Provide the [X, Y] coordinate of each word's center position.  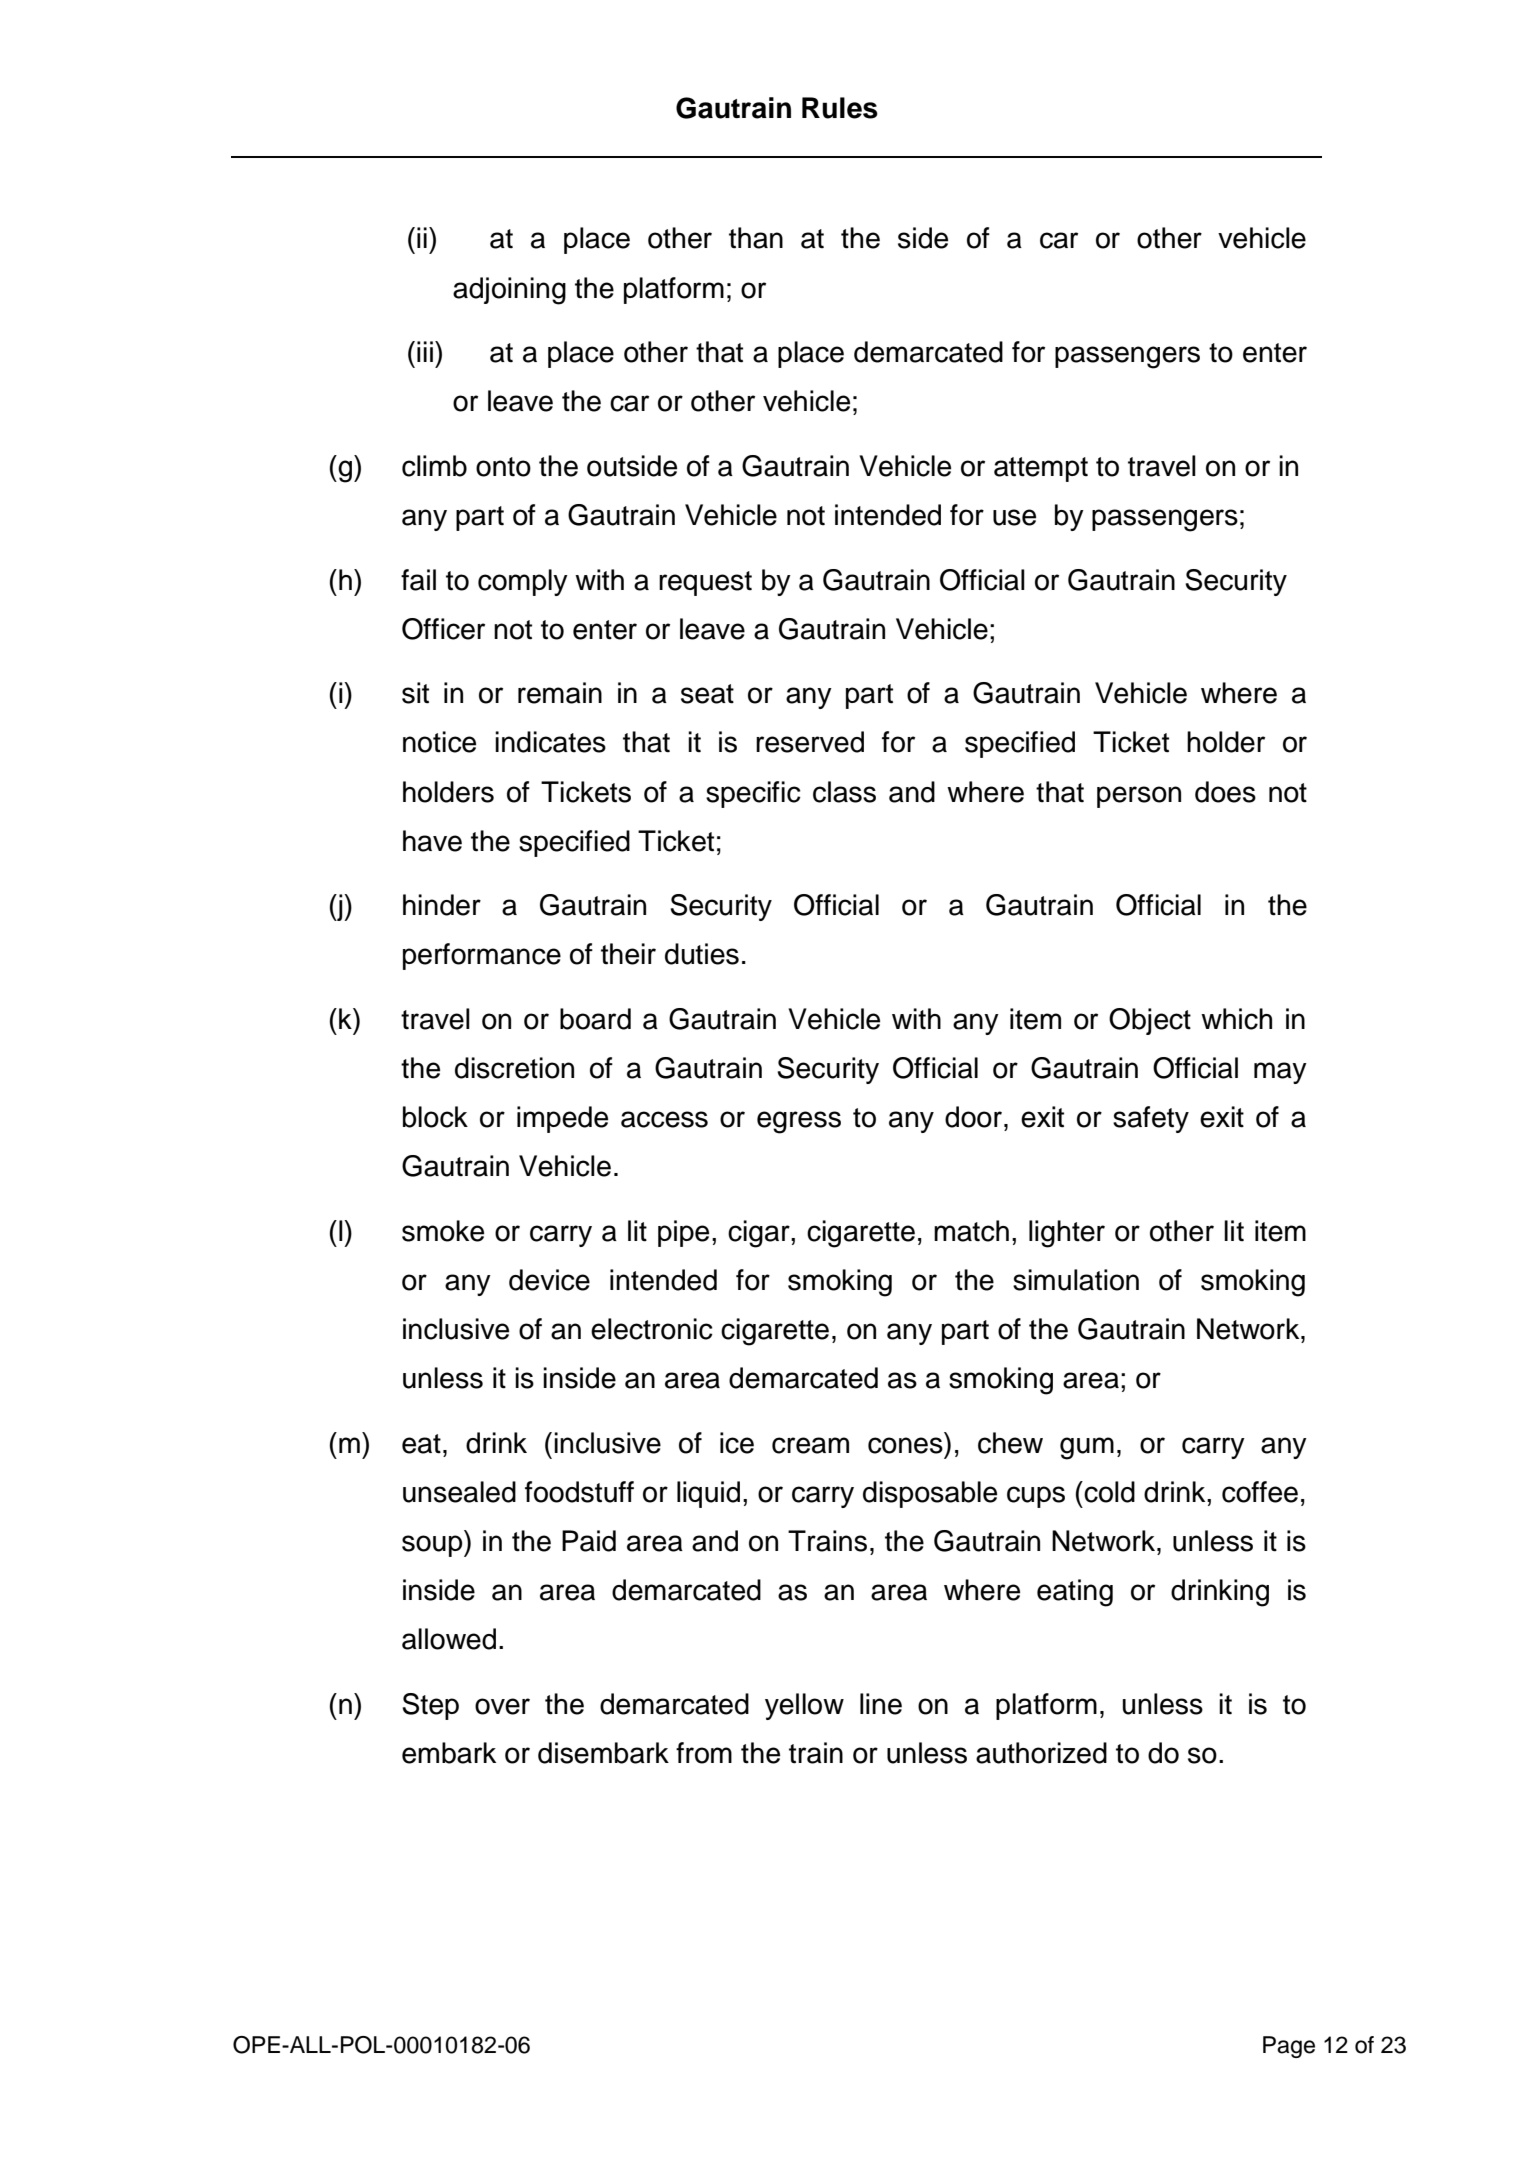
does [1225, 792]
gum [1087, 1448]
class [844, 792]
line [881, 1704]
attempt [1041, 469]
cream [810, 1445]
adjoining [509, 291]
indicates [550, 742]
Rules [840, 108]
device [549, 1280]
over [502, 1706]
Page [1289, 2047]
